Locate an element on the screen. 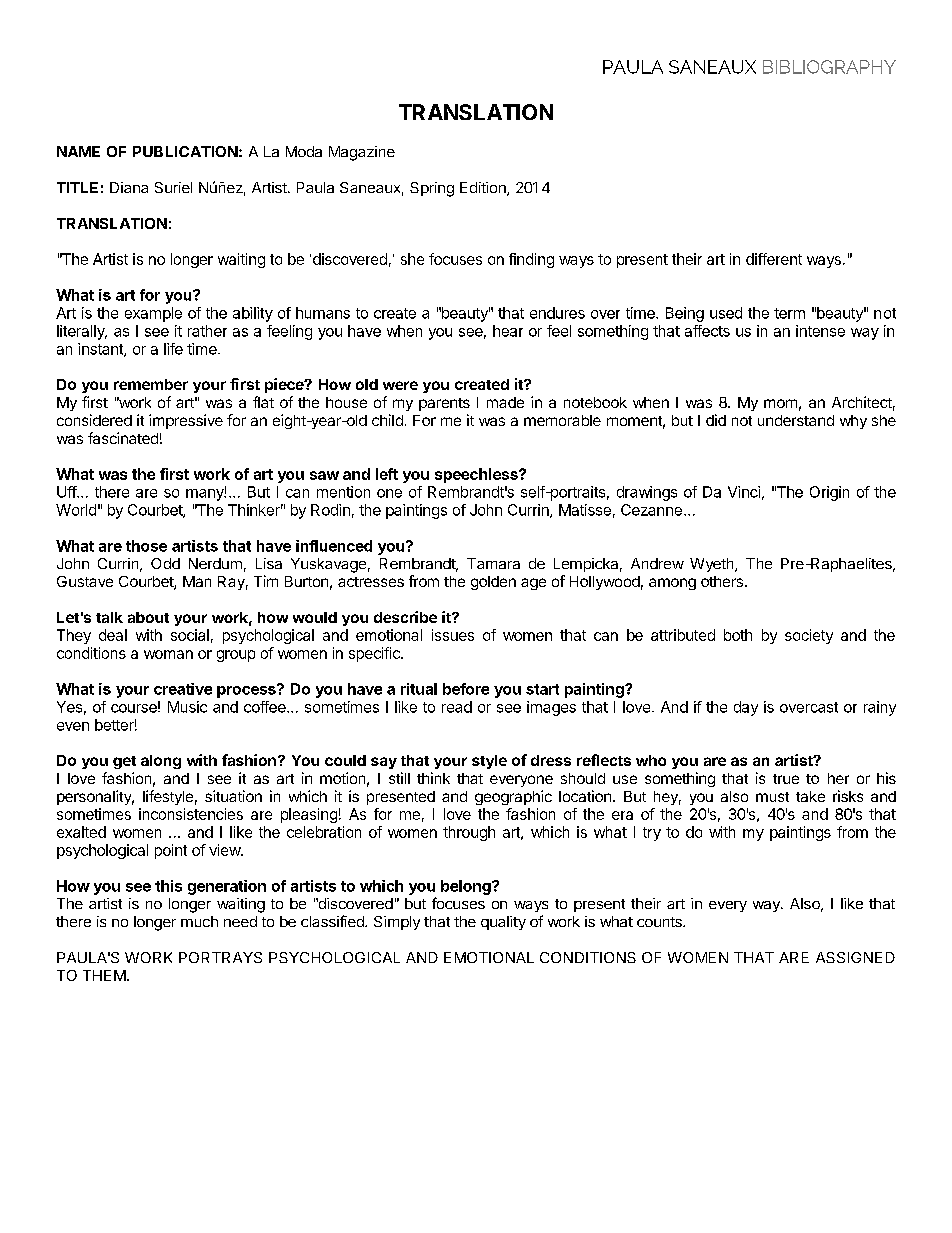 Image resolution: width=952 pixels, height=1233 pixels. along is located at coordinates (161, 762).
